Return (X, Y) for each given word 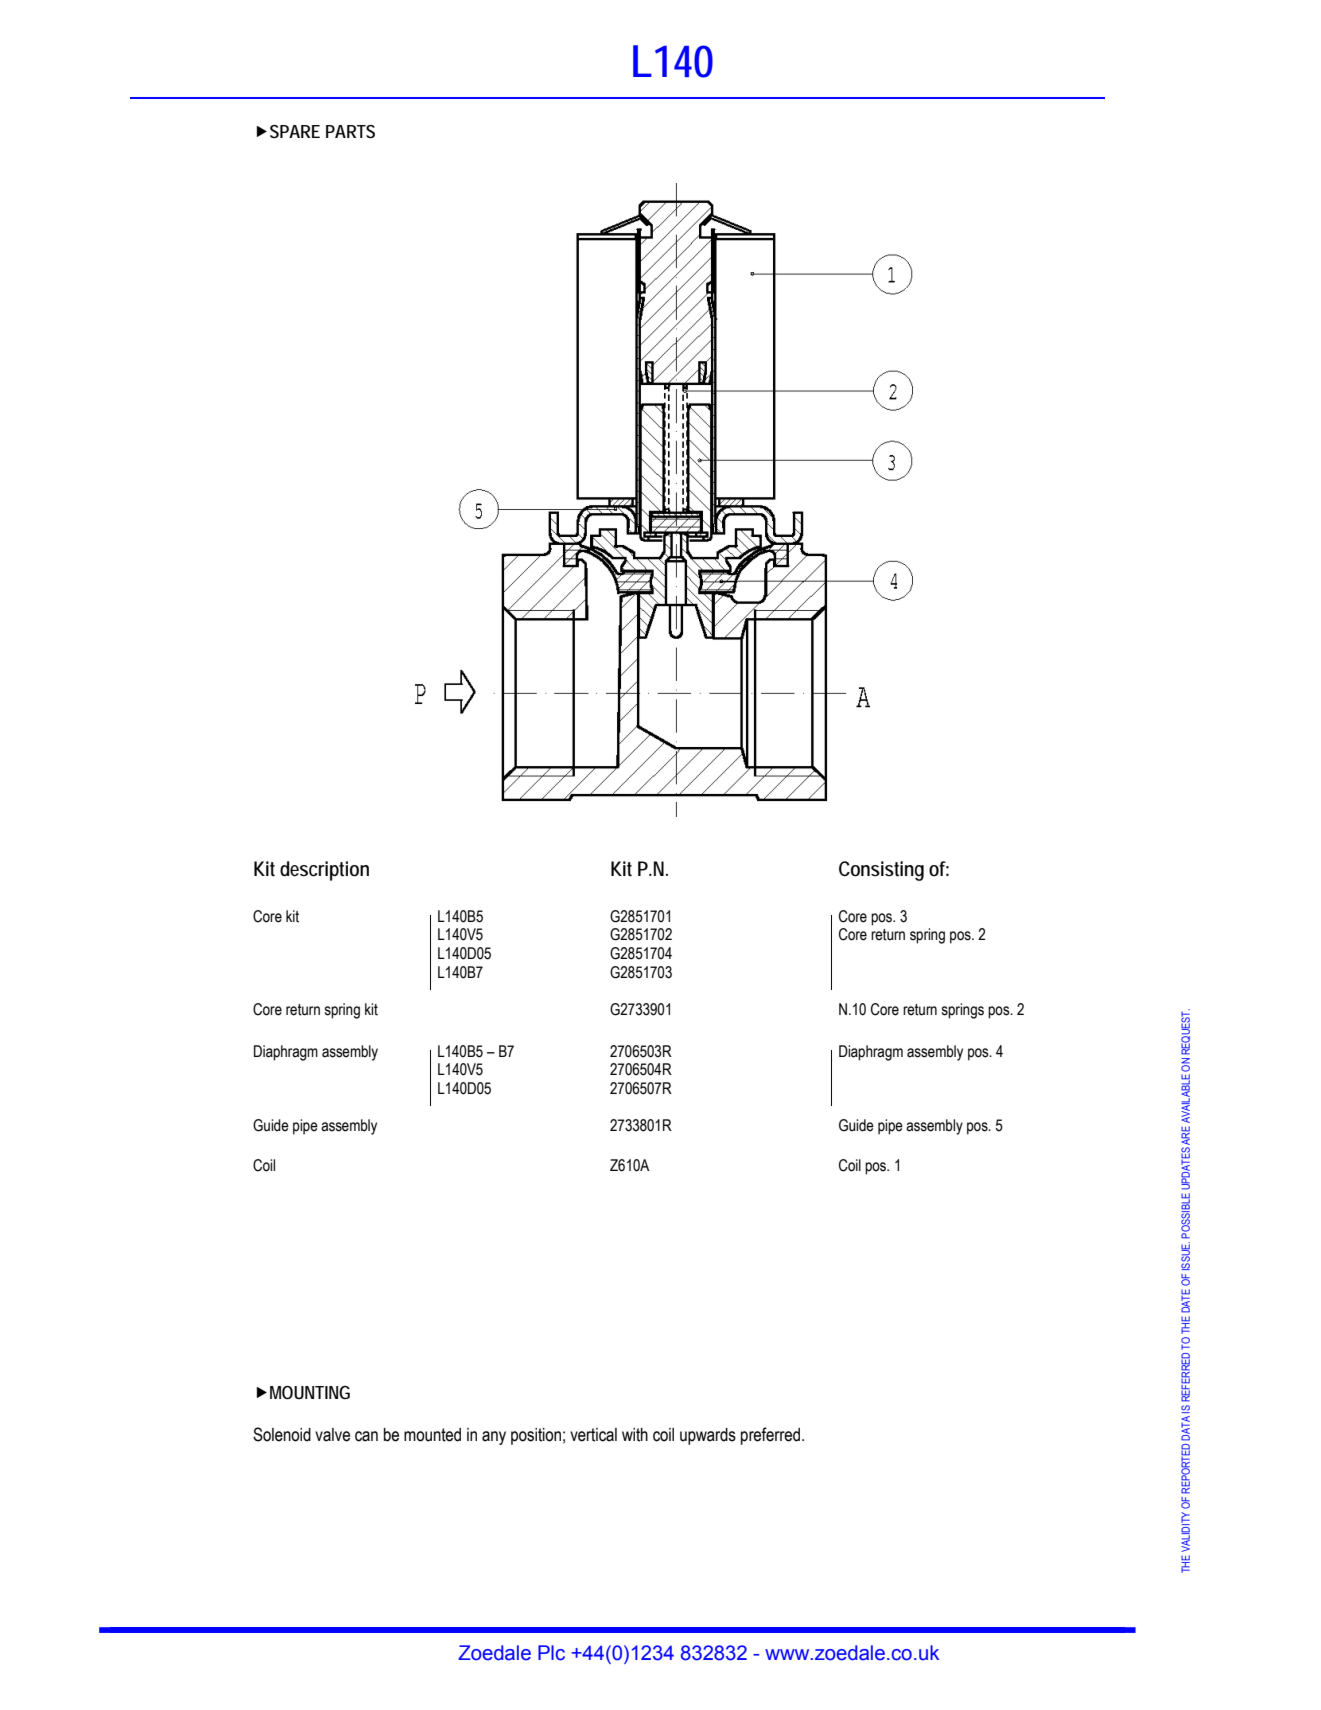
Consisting (881, 871)
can (366, 1436)
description (324, 871)
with (635, 1435)
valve (332, 1435)
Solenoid (282, 1434)
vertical (593, 1435)
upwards (708, 1436)
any (494, 1438)
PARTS (350, 131)
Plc (551, 1653)
